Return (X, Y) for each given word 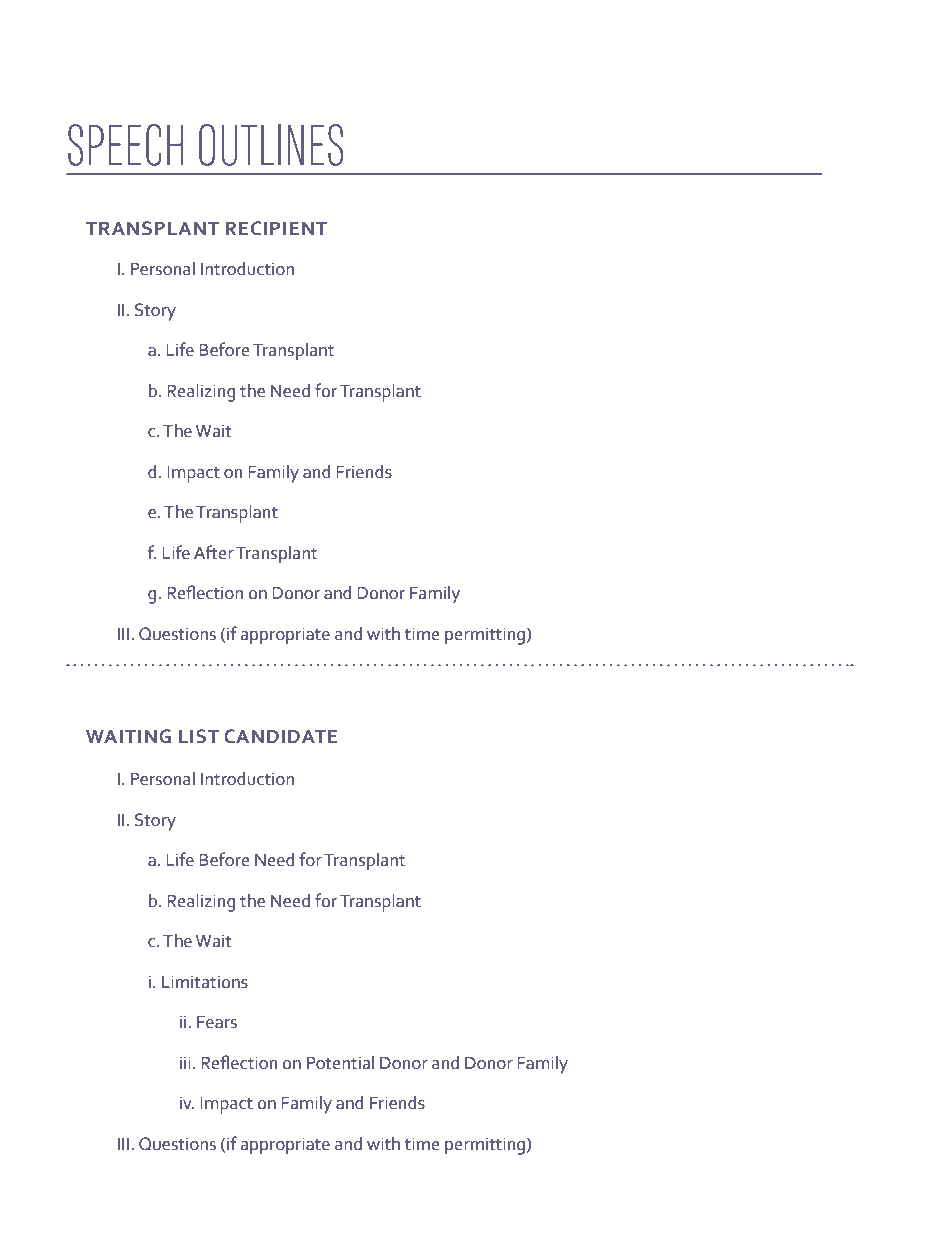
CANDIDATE (281, 736)
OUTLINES (271, 145)
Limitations (205, 982)
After (214, 552)
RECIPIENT (277, 228)
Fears (217, 1022)
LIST (199, 736)
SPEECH (125, 145)
